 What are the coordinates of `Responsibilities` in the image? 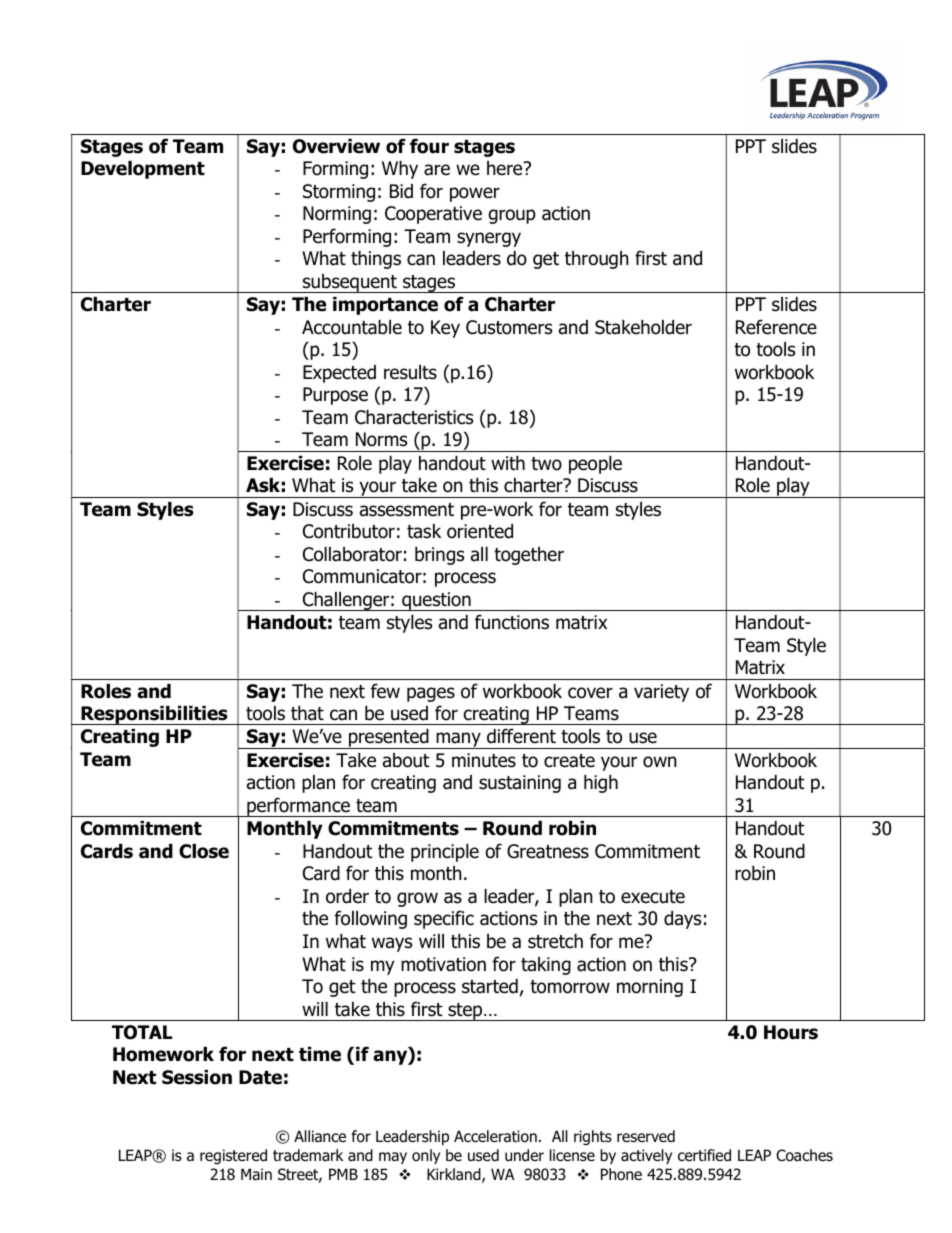 It's located at (154, 715).
